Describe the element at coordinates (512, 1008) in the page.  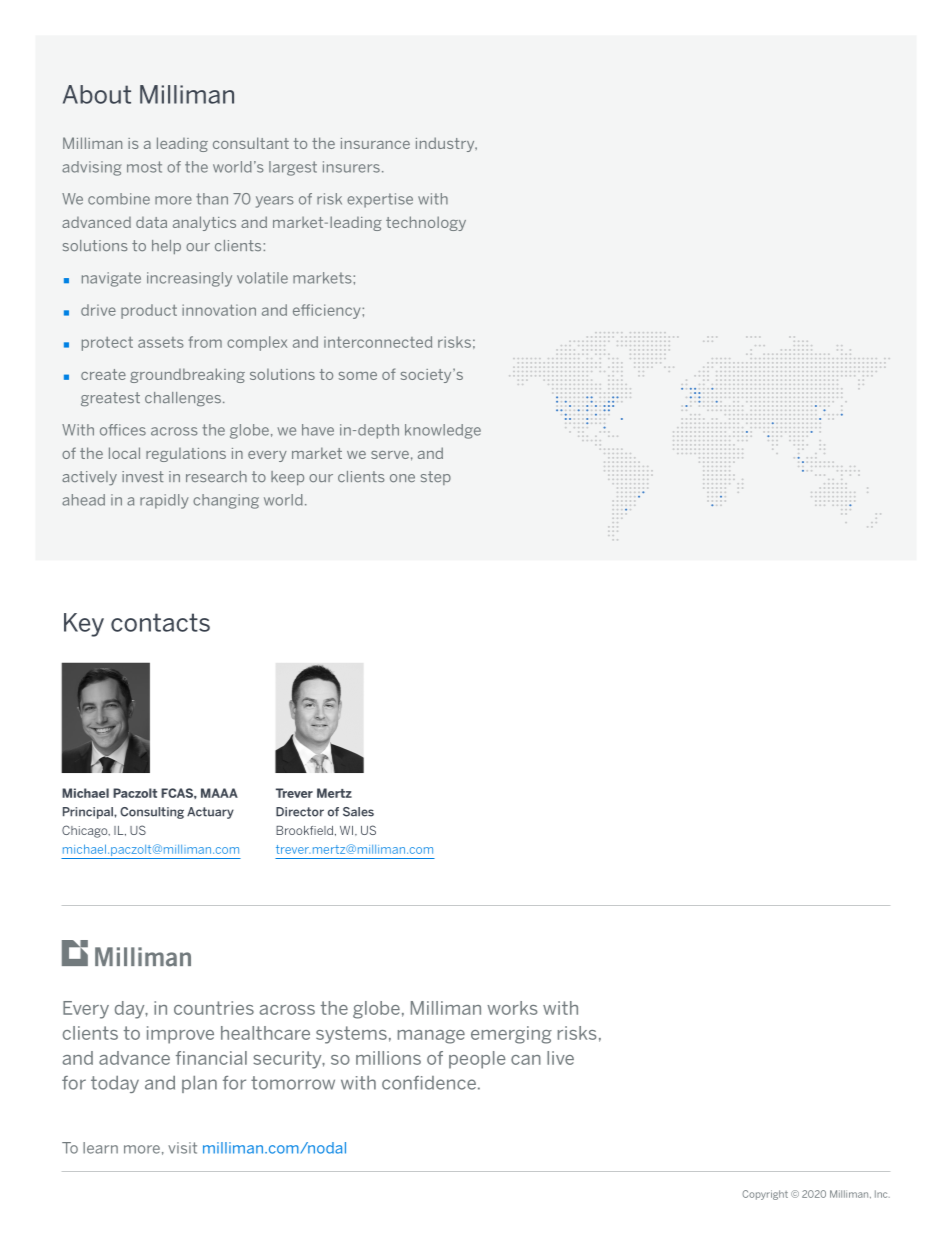
I see `works` at that location.
